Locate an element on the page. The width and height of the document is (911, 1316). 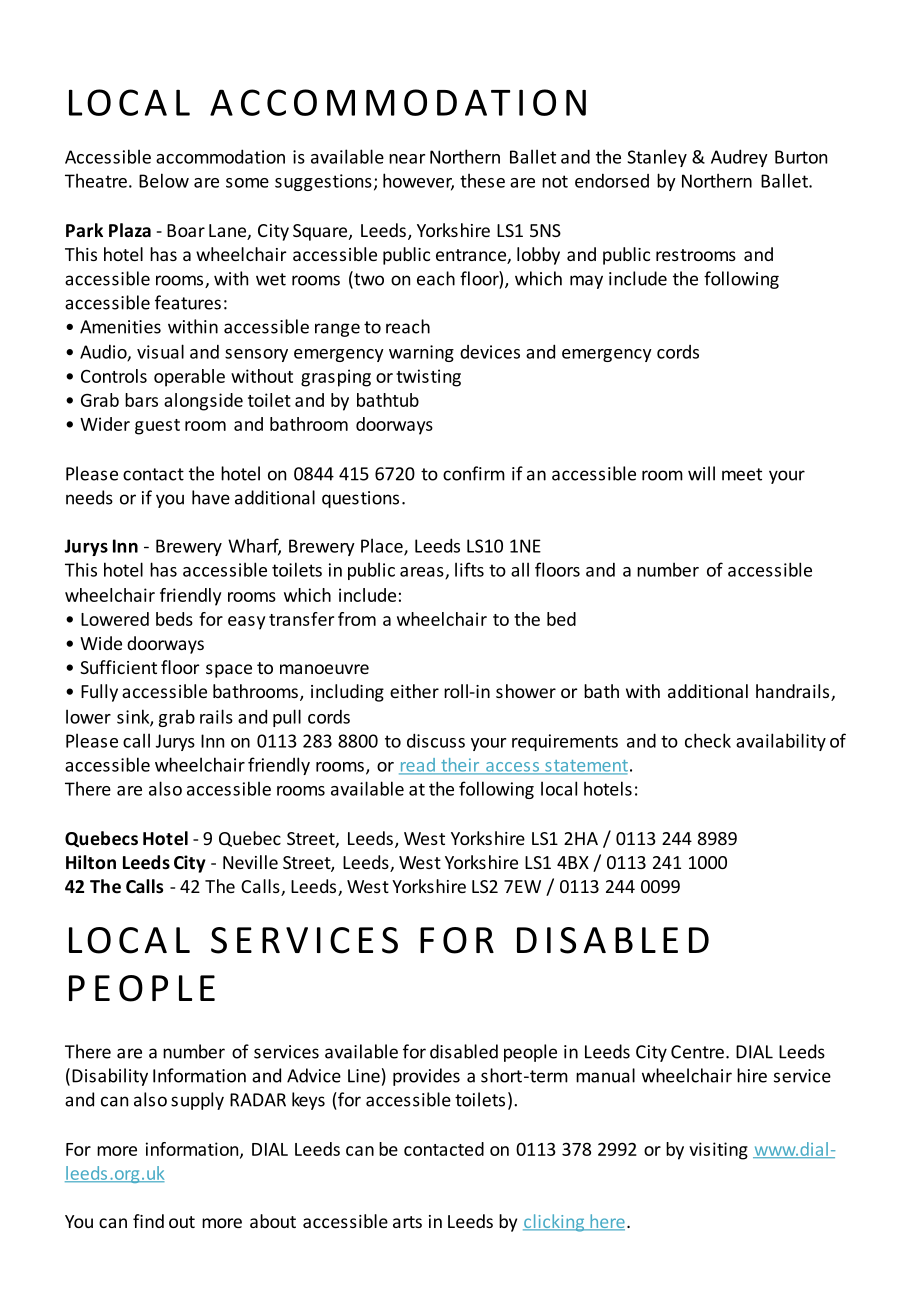
will is located at coordinates (701, 473).
